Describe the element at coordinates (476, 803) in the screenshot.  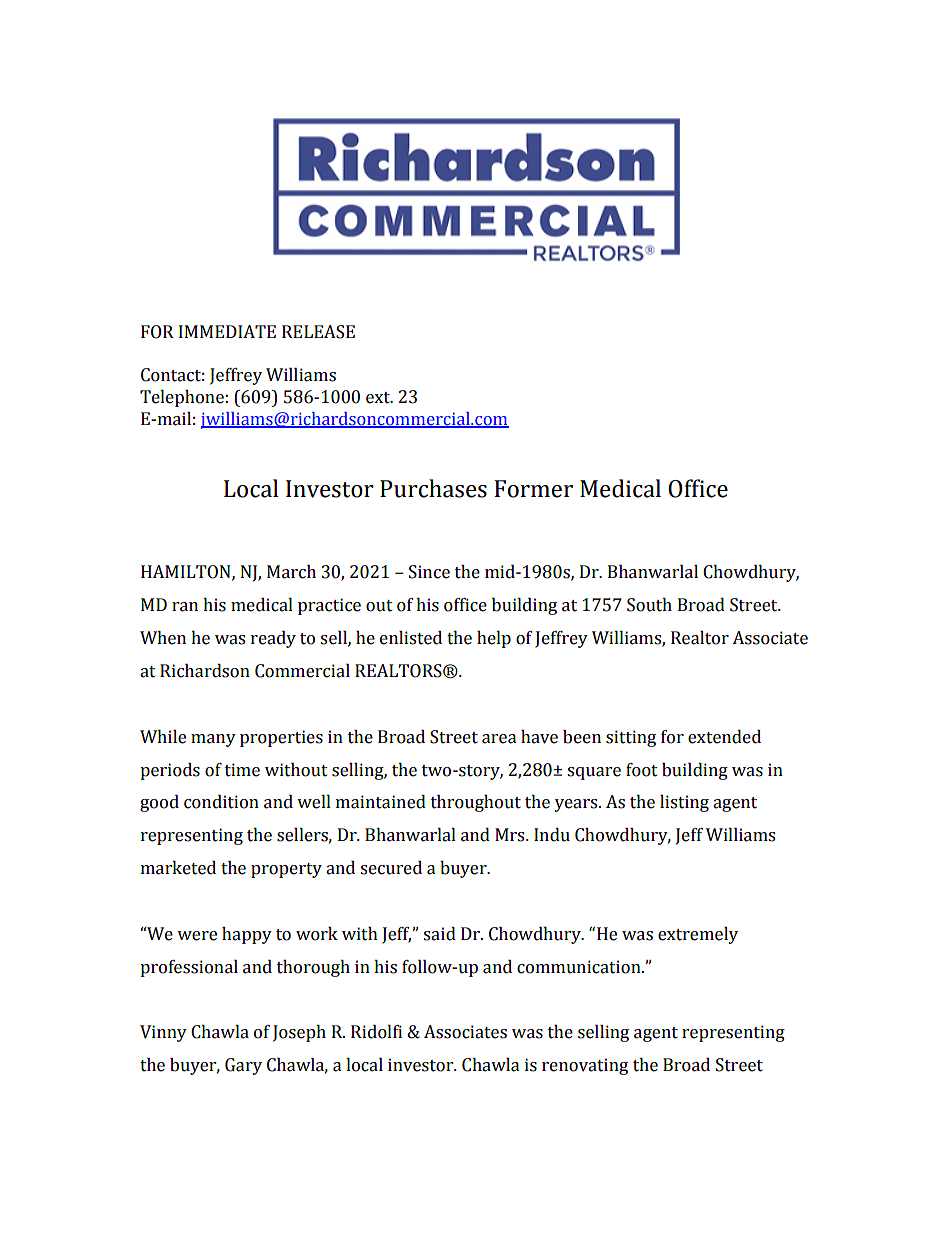
I see `throughout` at that location.
